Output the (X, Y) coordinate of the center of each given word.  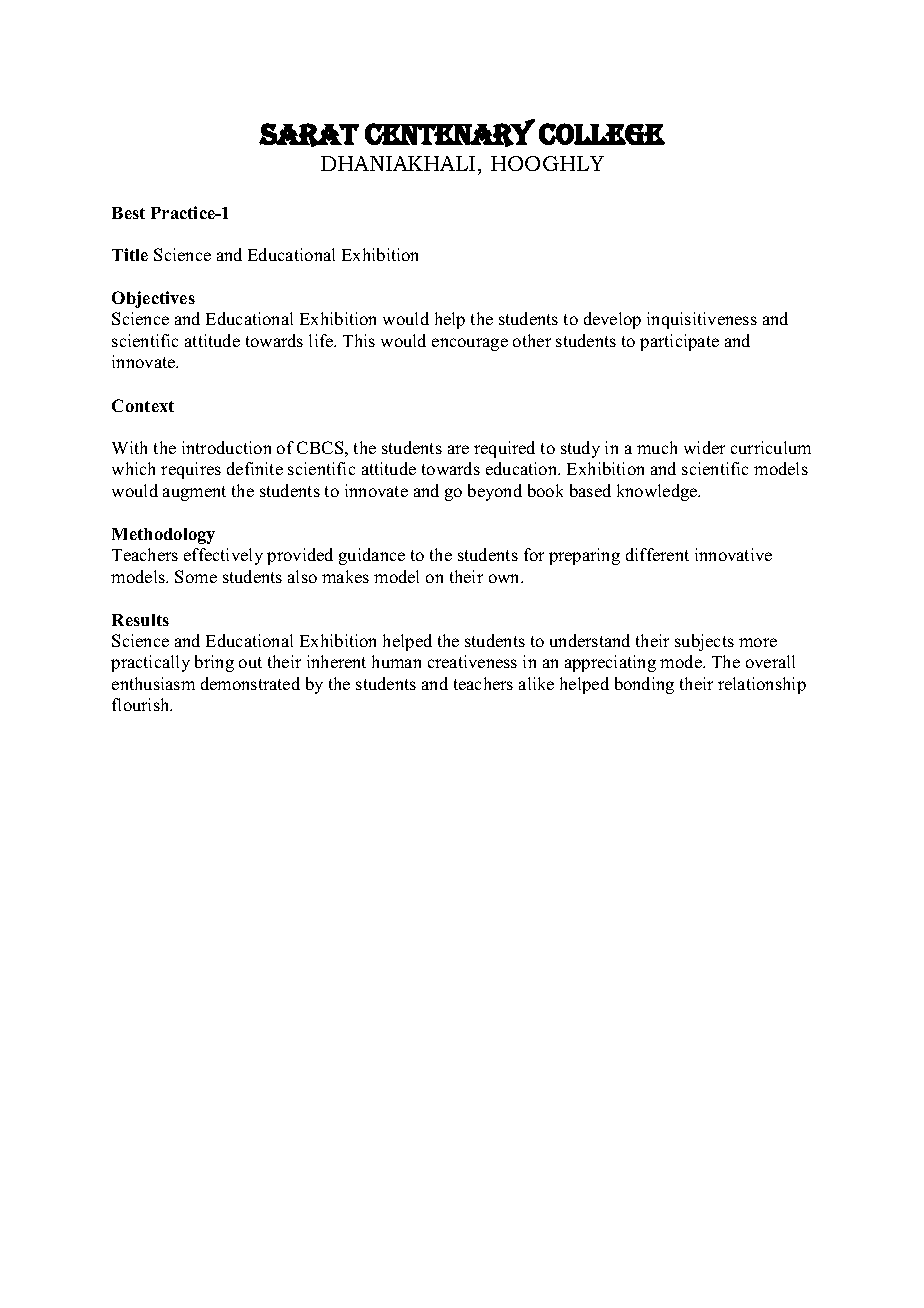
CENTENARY (450, 133)
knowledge (658, 492)
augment (194, 493)
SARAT (309, 135)
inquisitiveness (702, 320)
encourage (470, 344)
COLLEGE (602, 134)
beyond (495, 492)
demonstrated (250, 683)
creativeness (472, 661)
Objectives (153, 299)
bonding (644, 685)
